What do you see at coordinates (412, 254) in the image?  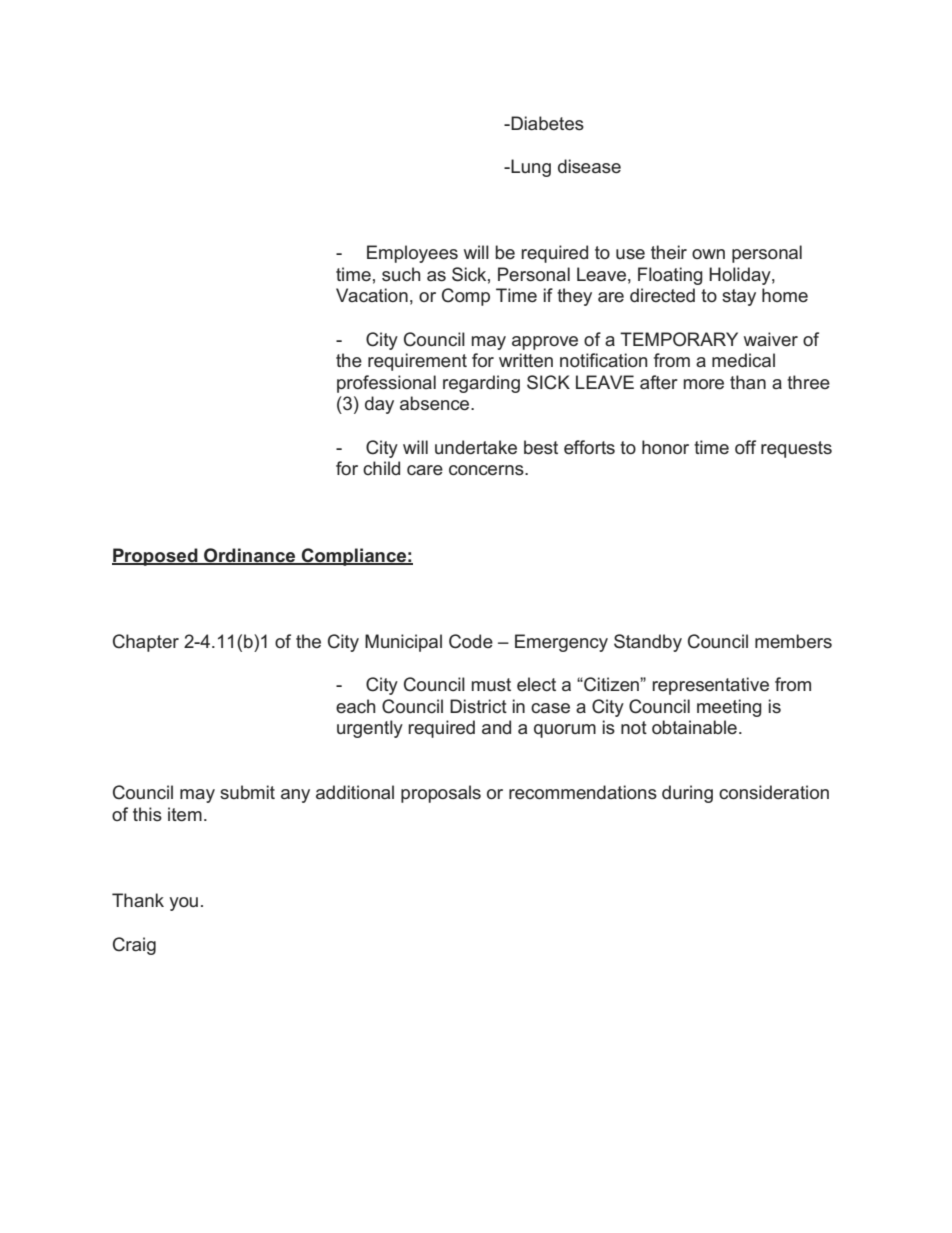 I see `Employees` at bounding box center [412, 254].
